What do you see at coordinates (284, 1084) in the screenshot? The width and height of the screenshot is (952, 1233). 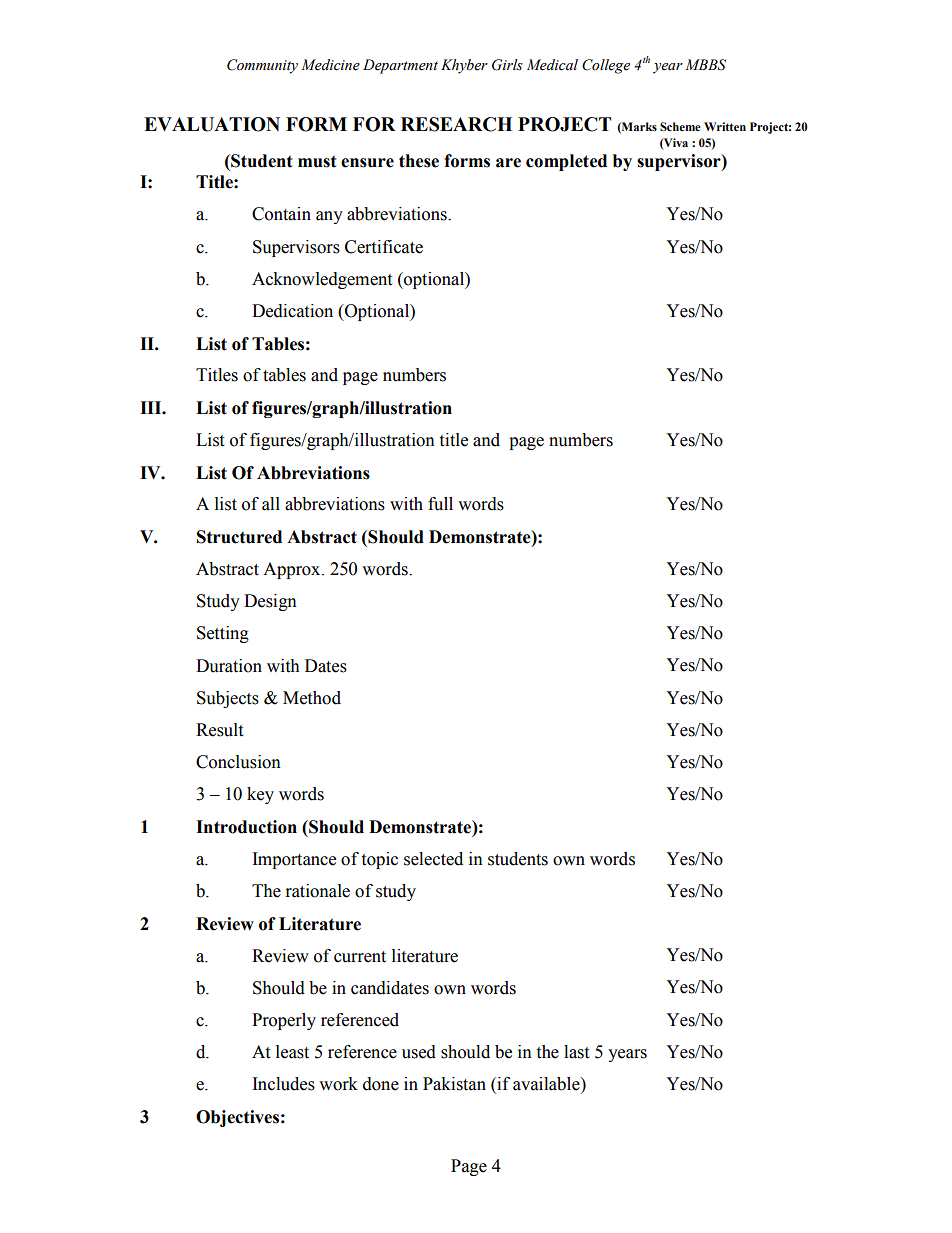 I see `Includes` at bounding box center [284, 1084].
